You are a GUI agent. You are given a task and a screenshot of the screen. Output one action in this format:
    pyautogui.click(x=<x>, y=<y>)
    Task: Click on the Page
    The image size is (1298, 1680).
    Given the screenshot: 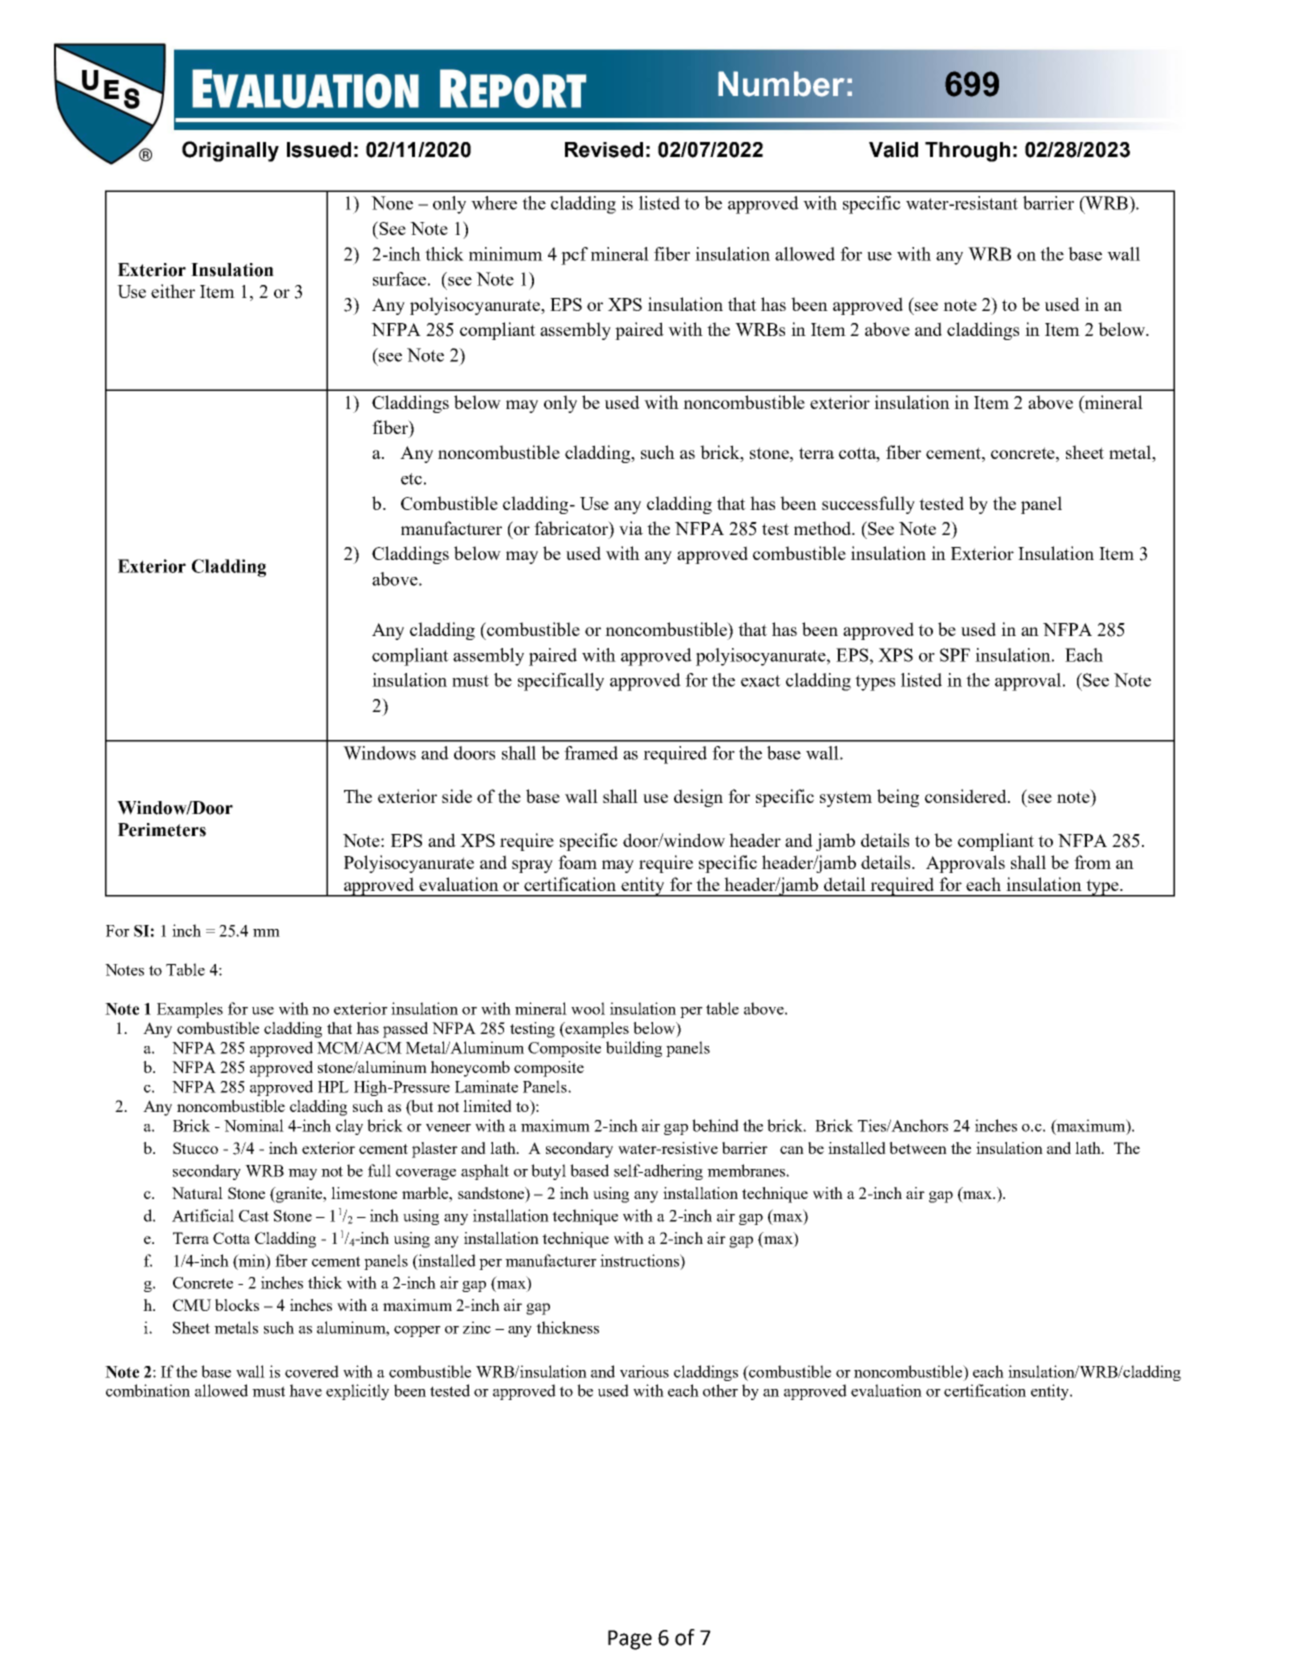 What is the action you would take?
    pyautogui.click(x=630, y=1640)
